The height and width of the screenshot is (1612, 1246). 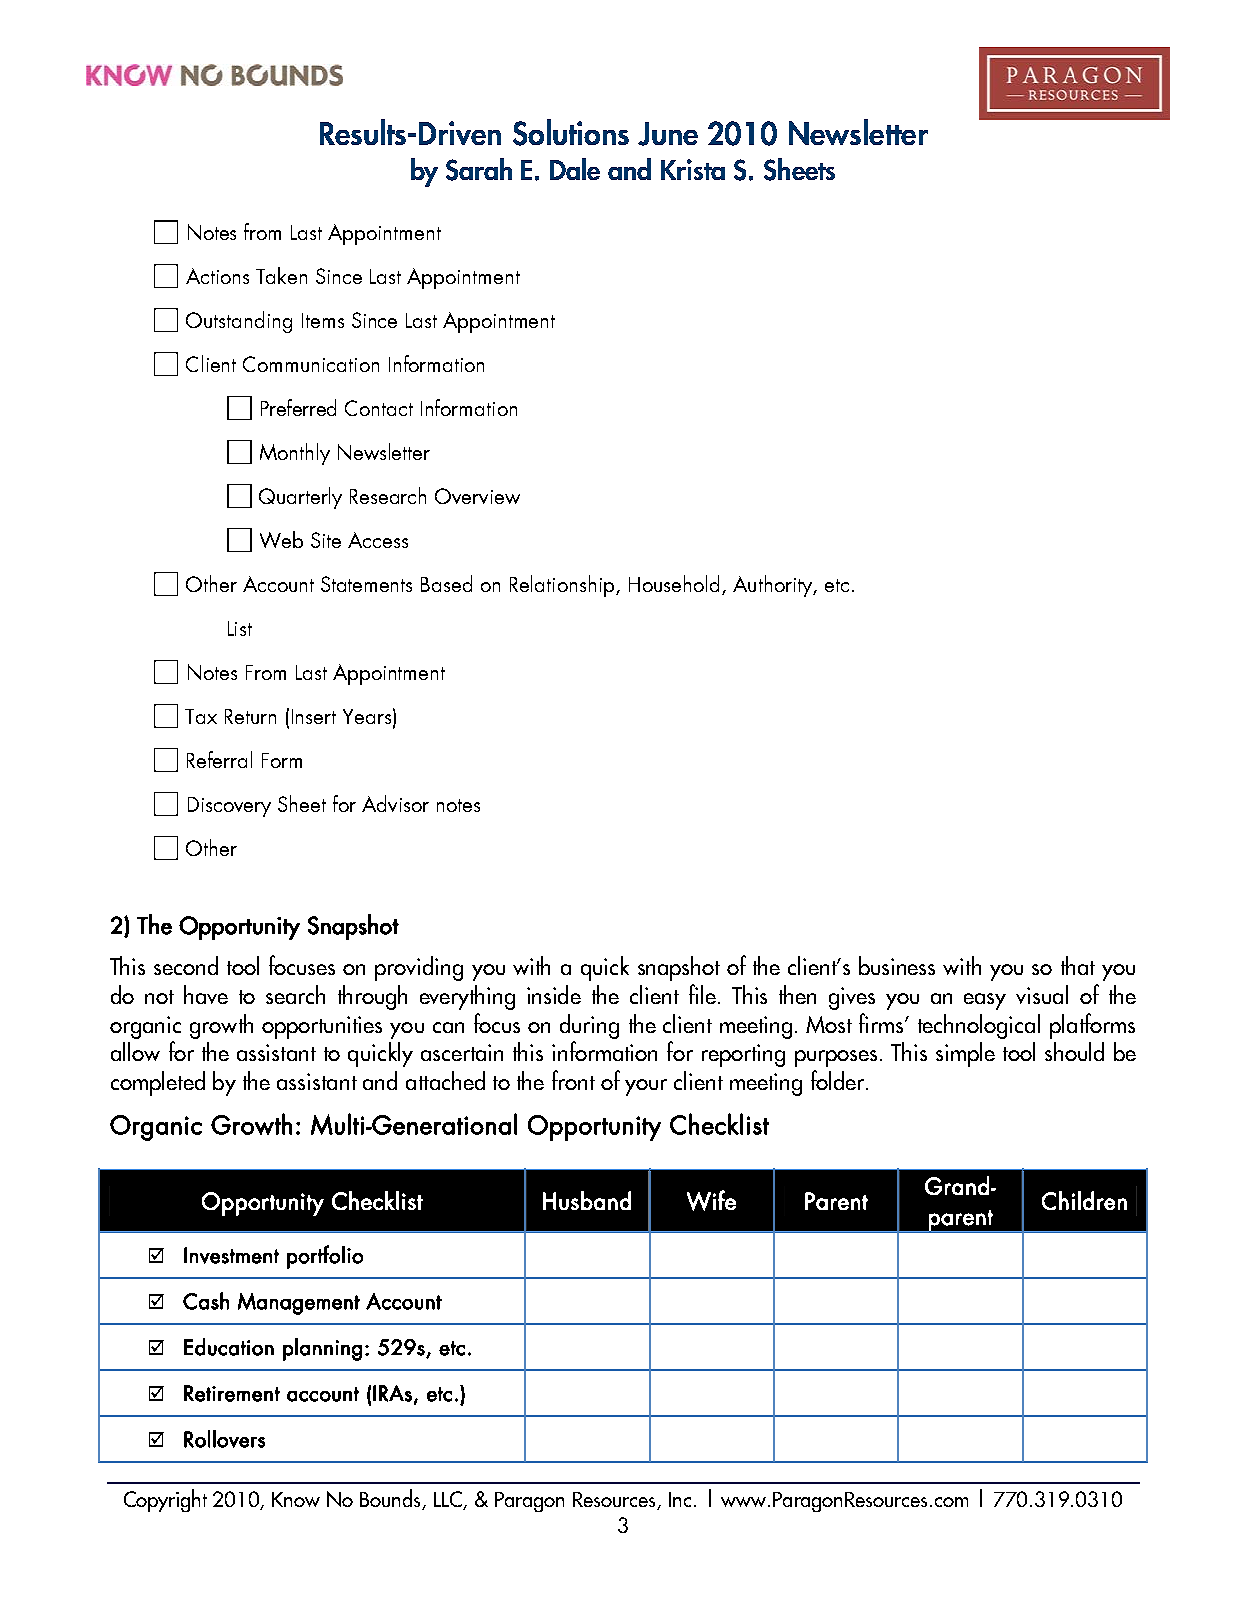 What do you see at coordinates (224, 1439) in the screenshot?
I see `Rollovers` at bounding box center [224, 1439].
